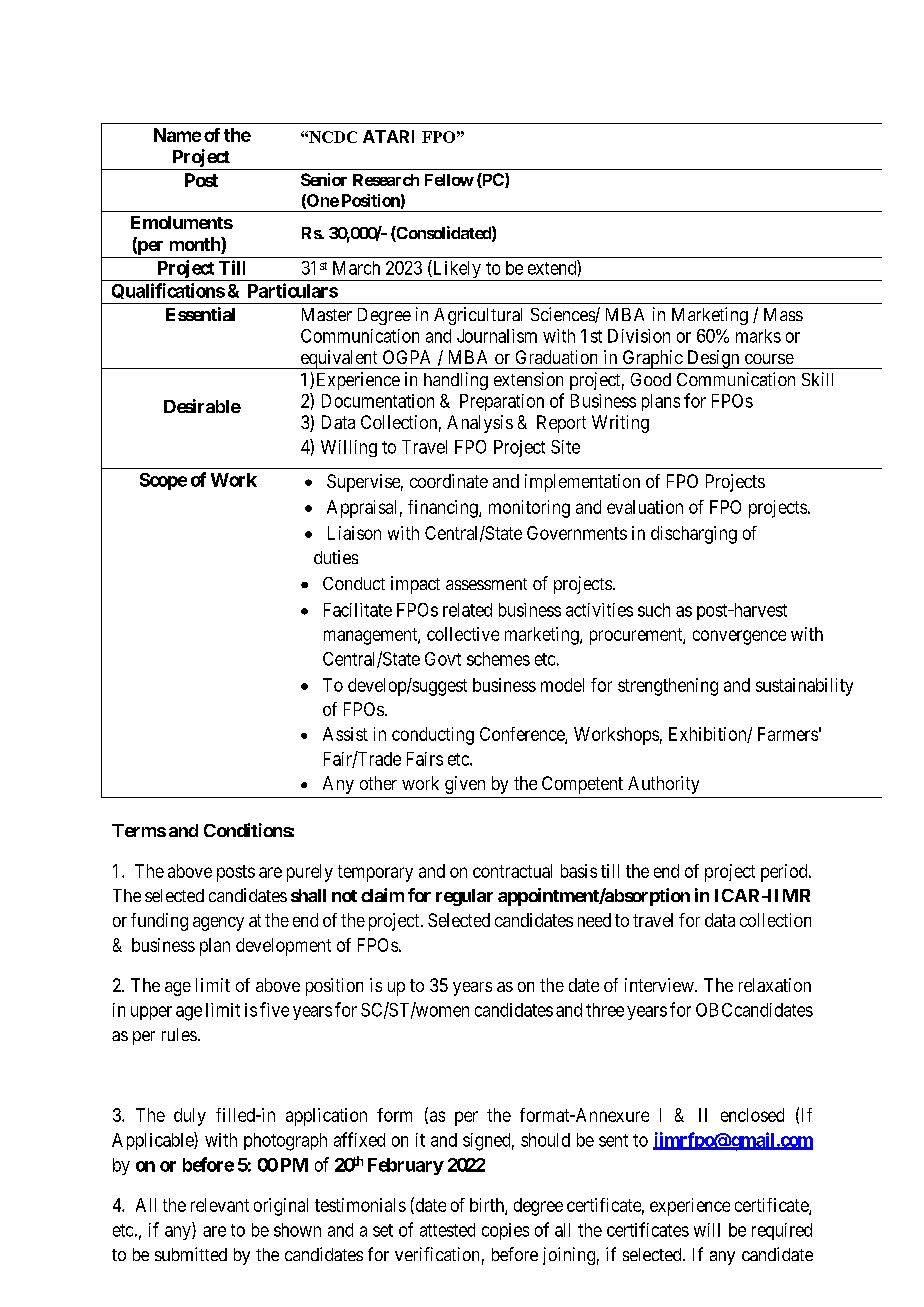  Describe the element at coordinates (449, 180) in the screenshot. I see `Fellow` at that location.
